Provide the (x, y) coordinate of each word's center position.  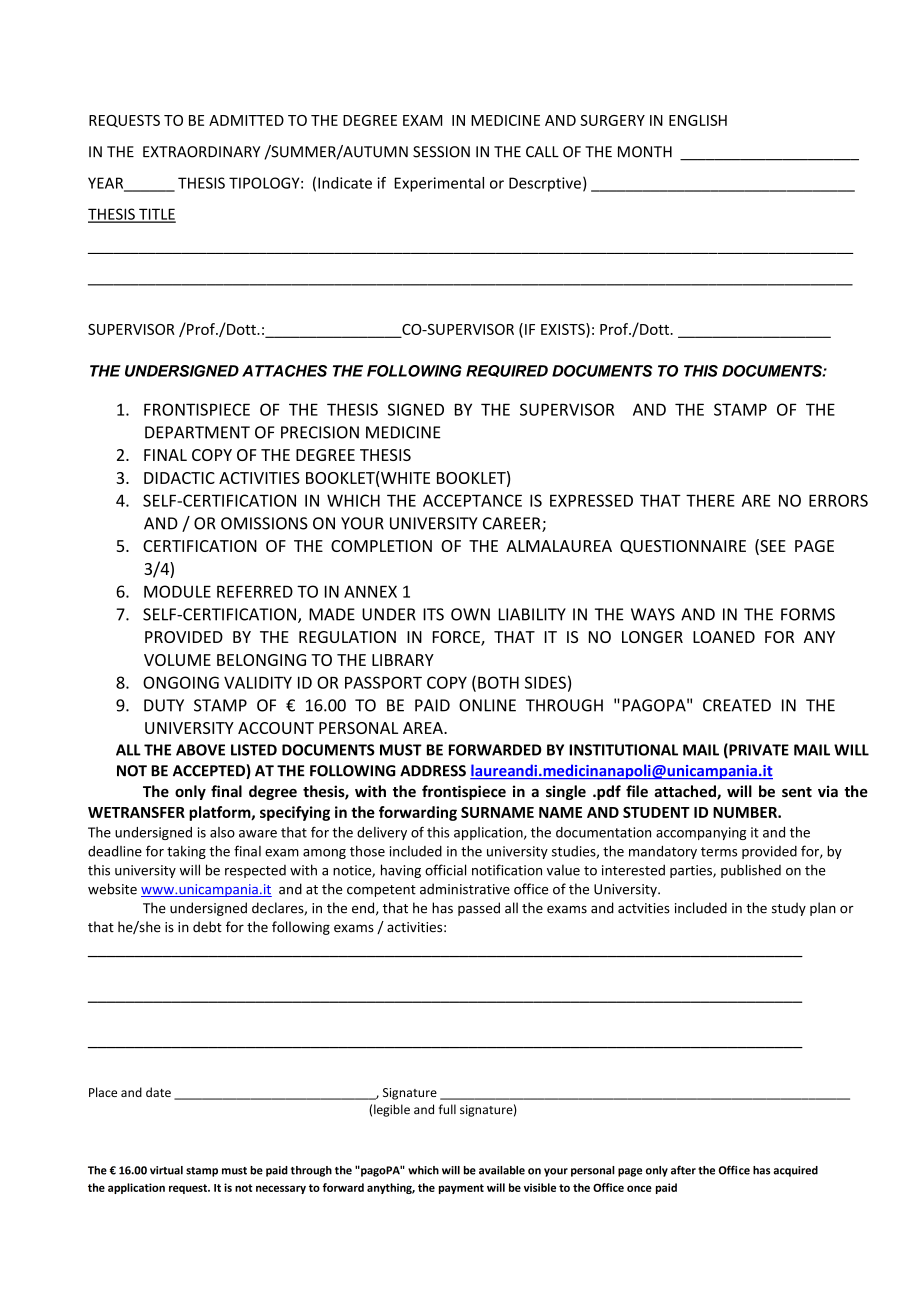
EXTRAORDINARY (201, 152)
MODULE (177, 591)
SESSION (441, 152)
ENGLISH (698, 120)
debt (207, 927)
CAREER (513, 524)
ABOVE (200, 750)
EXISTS (564, 329)
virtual (166, 1170)
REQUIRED (507, 371)
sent (797, 792)
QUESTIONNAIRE (683, 547)
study (789, 909)
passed (479, 909)
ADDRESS (433, 771)
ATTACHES (284, 371)
